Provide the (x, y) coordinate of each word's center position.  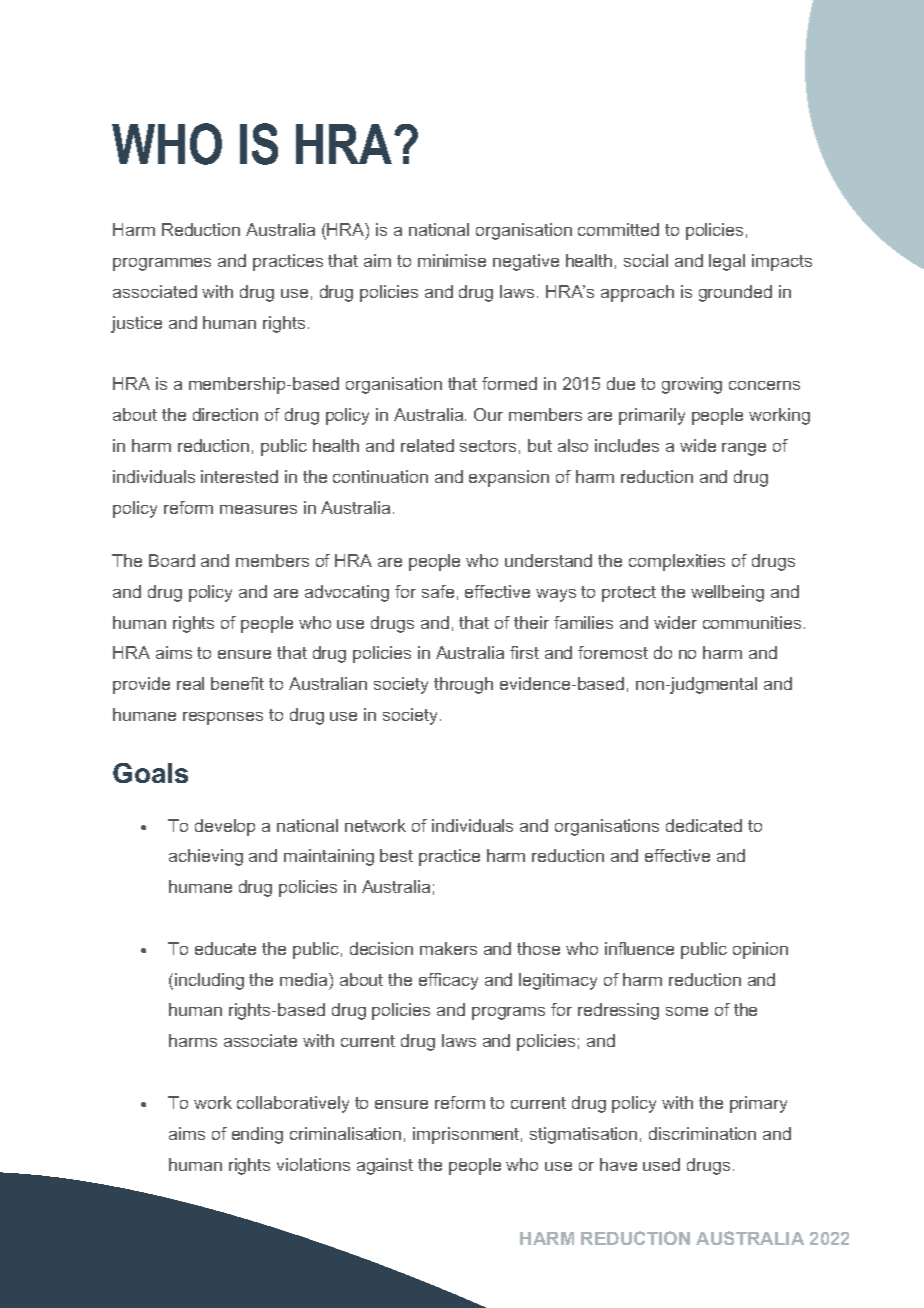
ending (257, 1135)
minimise (452, 260)
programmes (162, 264)
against (385, 1166)
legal (727, 262)
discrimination (702, 1133)
